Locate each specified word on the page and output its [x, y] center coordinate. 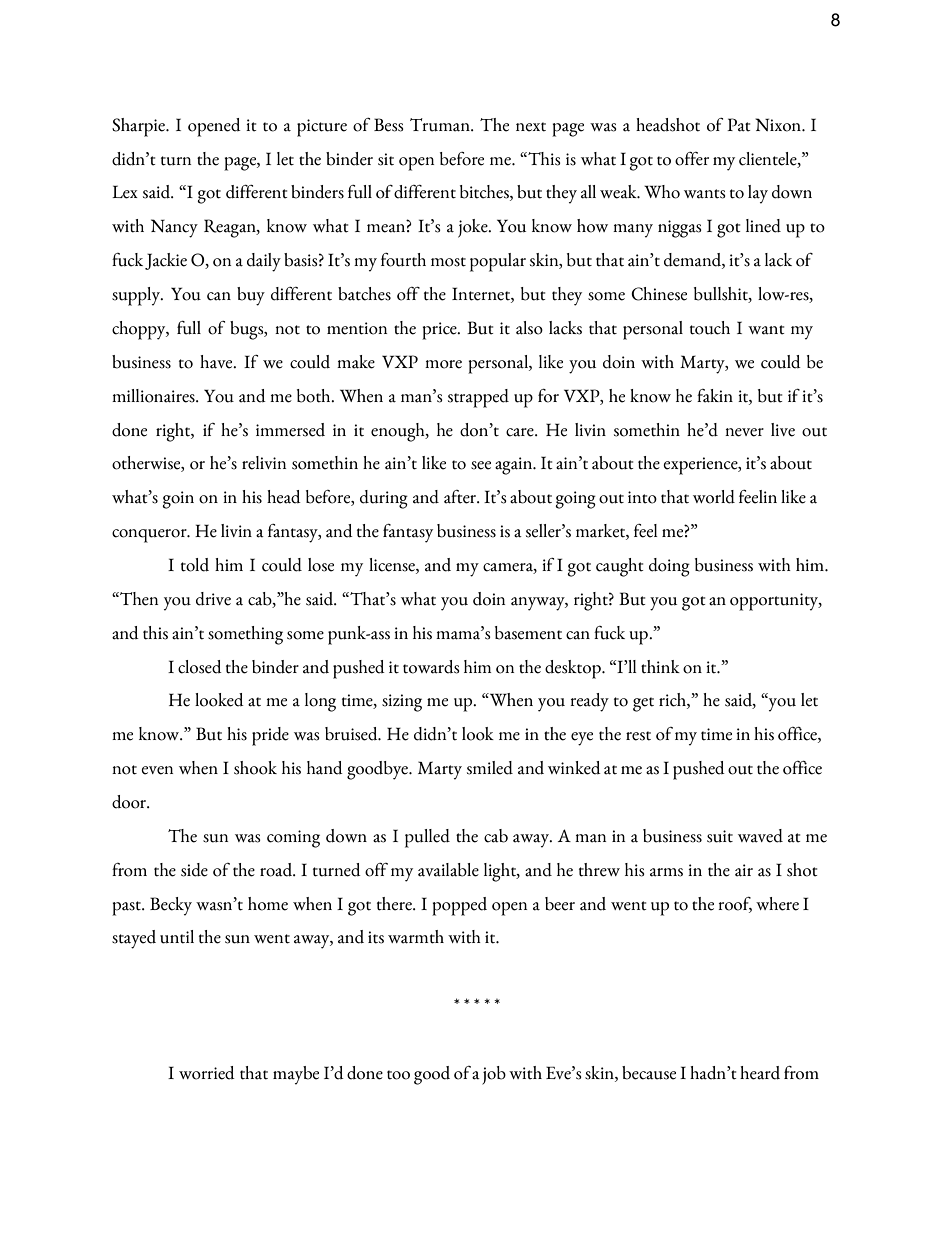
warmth [416, 937]
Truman [441, 125]
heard [760, 1073]
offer [692, 159]
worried [207, 1073]
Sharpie [139, 127]
